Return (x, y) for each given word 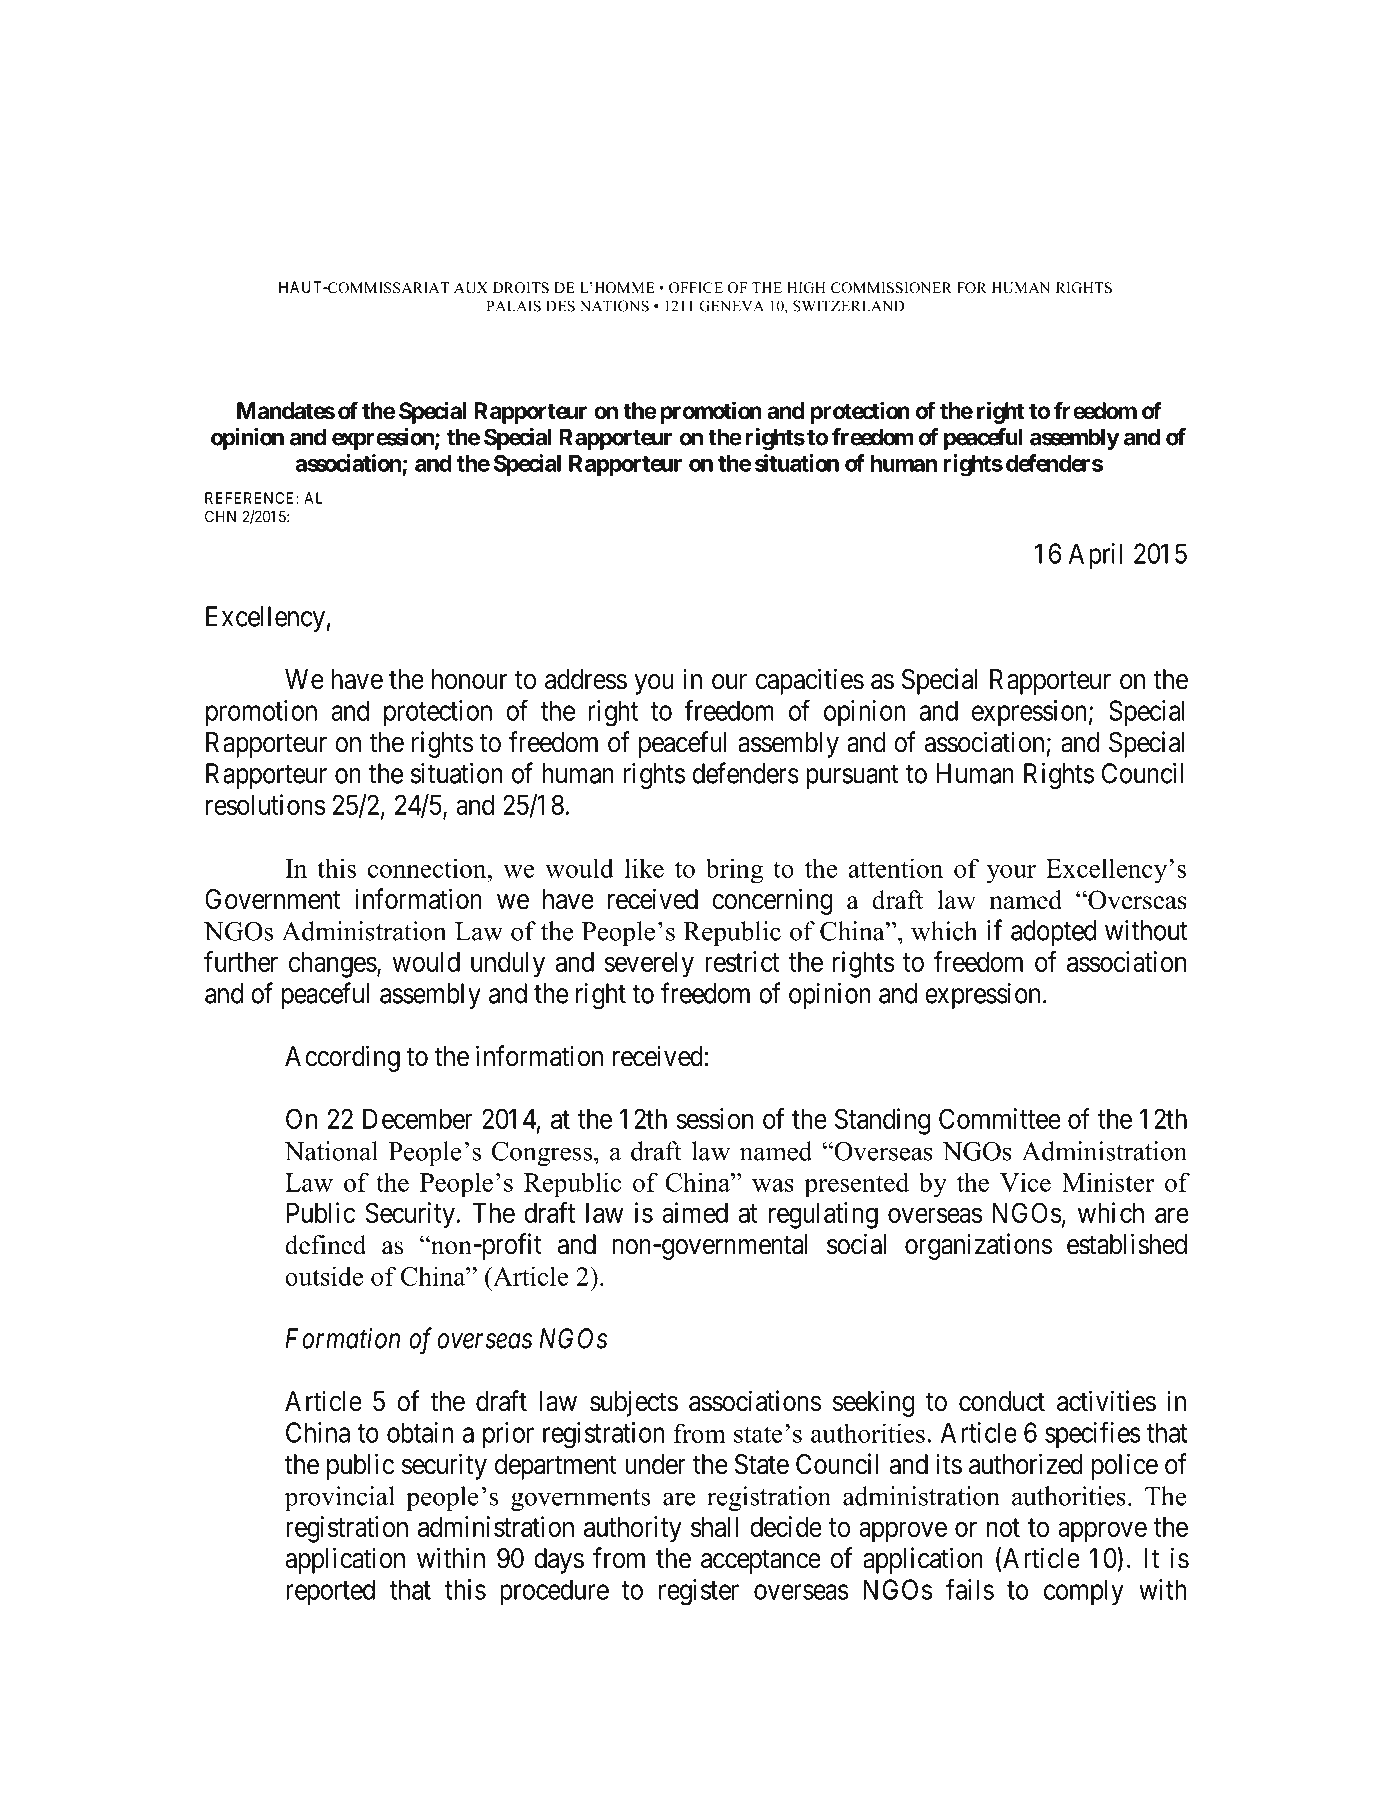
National (331, 1151)
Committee (1000, 1118)
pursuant (852, 777)
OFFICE (696, 288)
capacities (810, 681)
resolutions (265, 804)
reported (330, 1592)
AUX (471, 288)
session (714, 1118)
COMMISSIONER (891, 288)
